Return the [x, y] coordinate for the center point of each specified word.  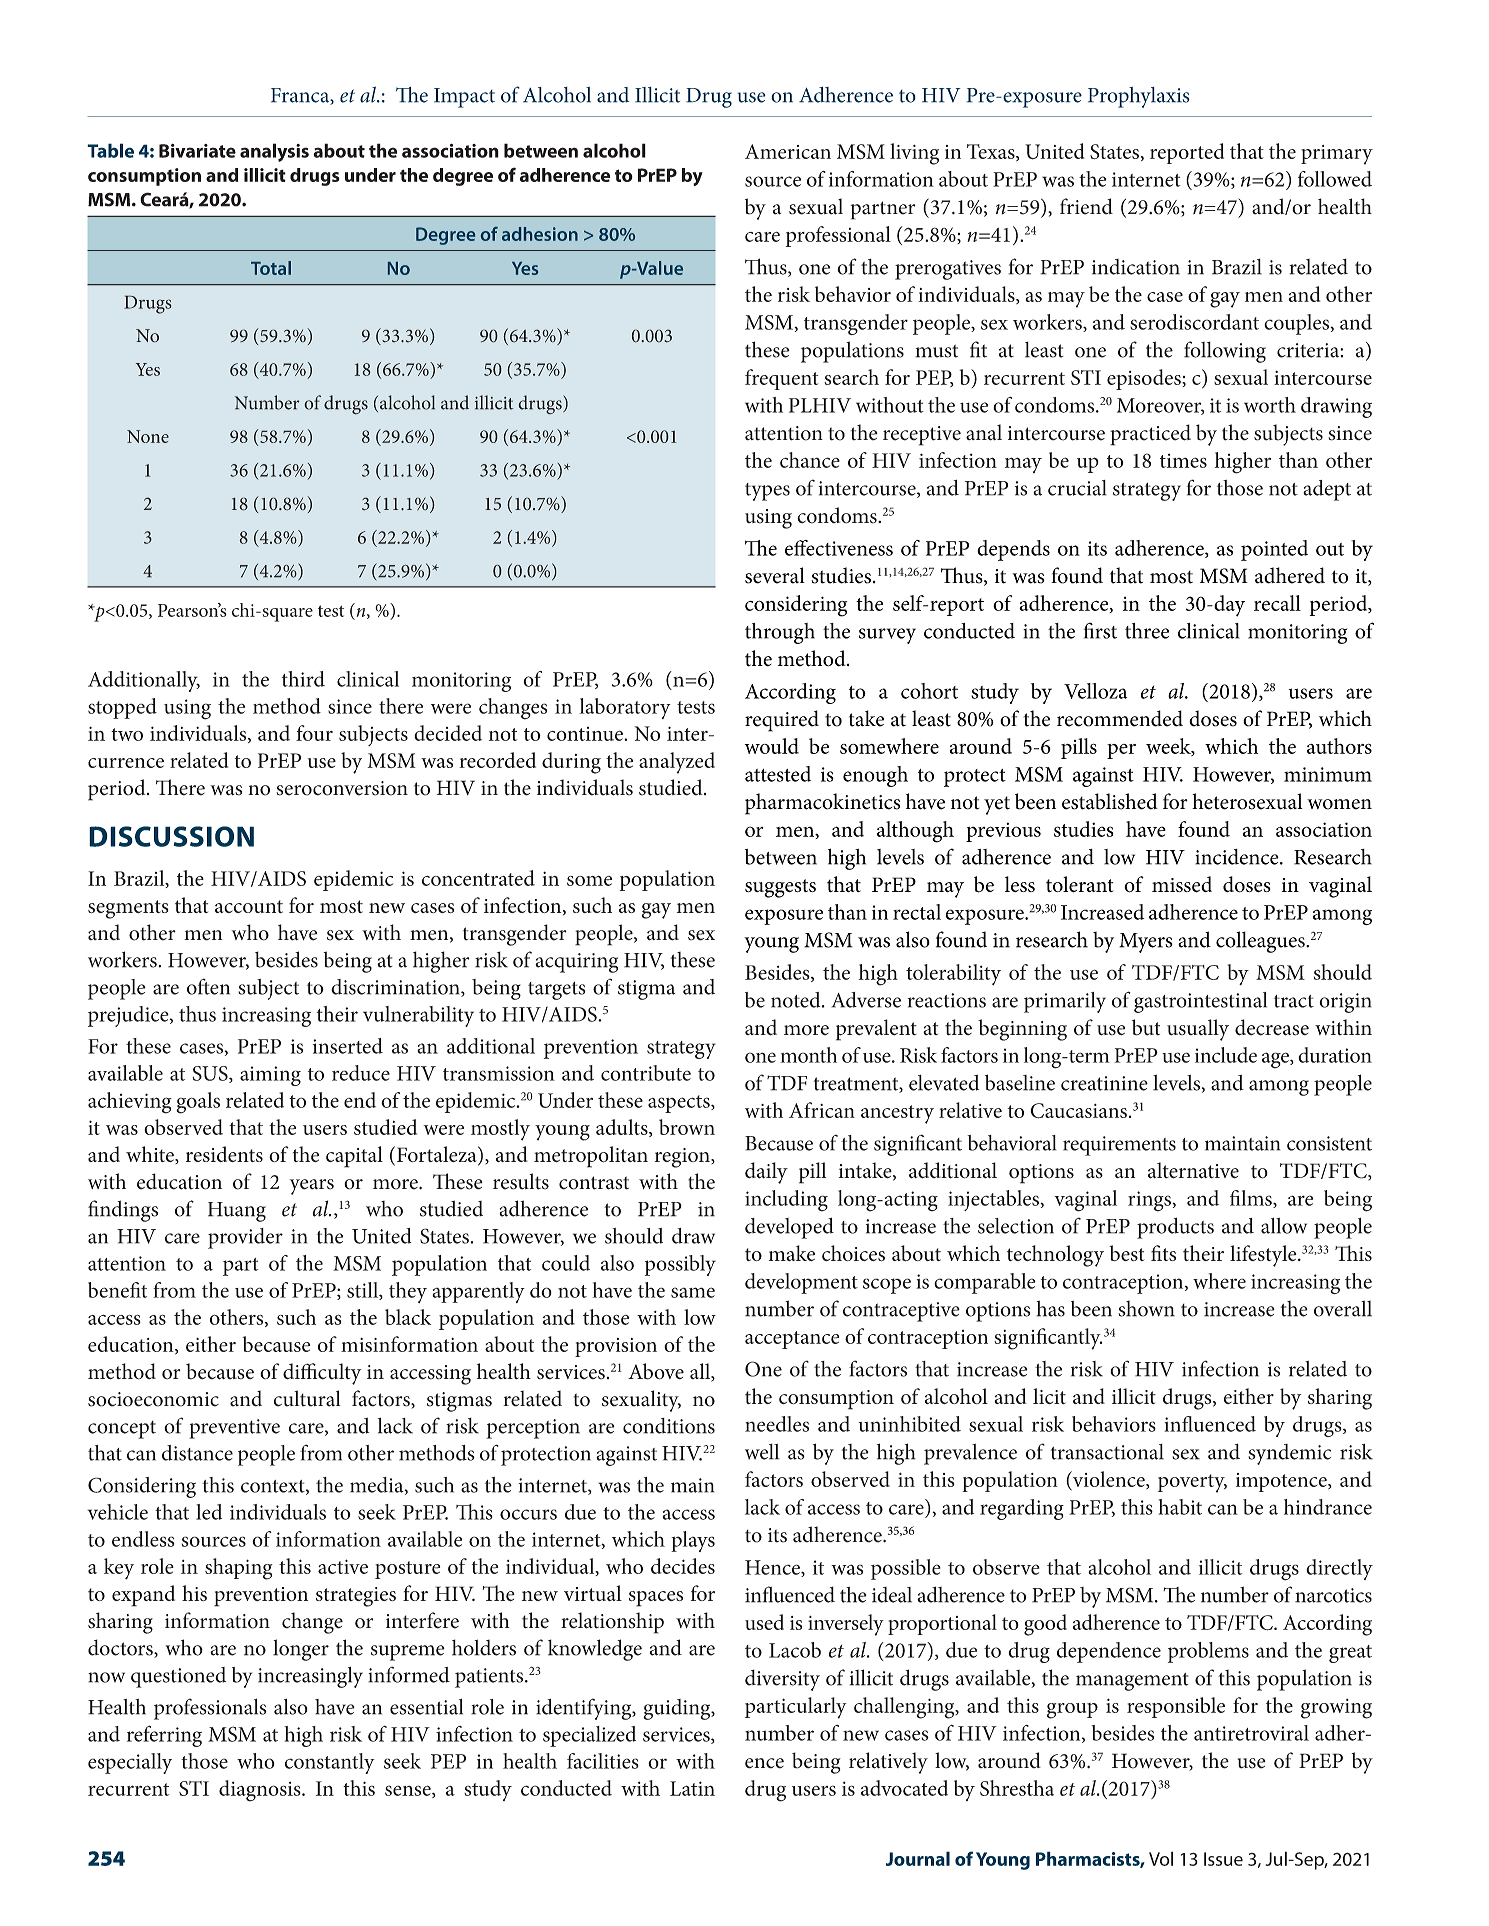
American [788, 151]
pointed [1274, 550]
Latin [692, 1788]
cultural [307, 1398]
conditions [669, 1426]
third [303, 679]
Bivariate [197, 151]
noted [797, 1000]
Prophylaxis [1139, 97]
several [775, 575]
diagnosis [261, 1791]
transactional [1107, 1452]
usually [1198, 1030]
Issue [1223, 1859]
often [208, 986]
